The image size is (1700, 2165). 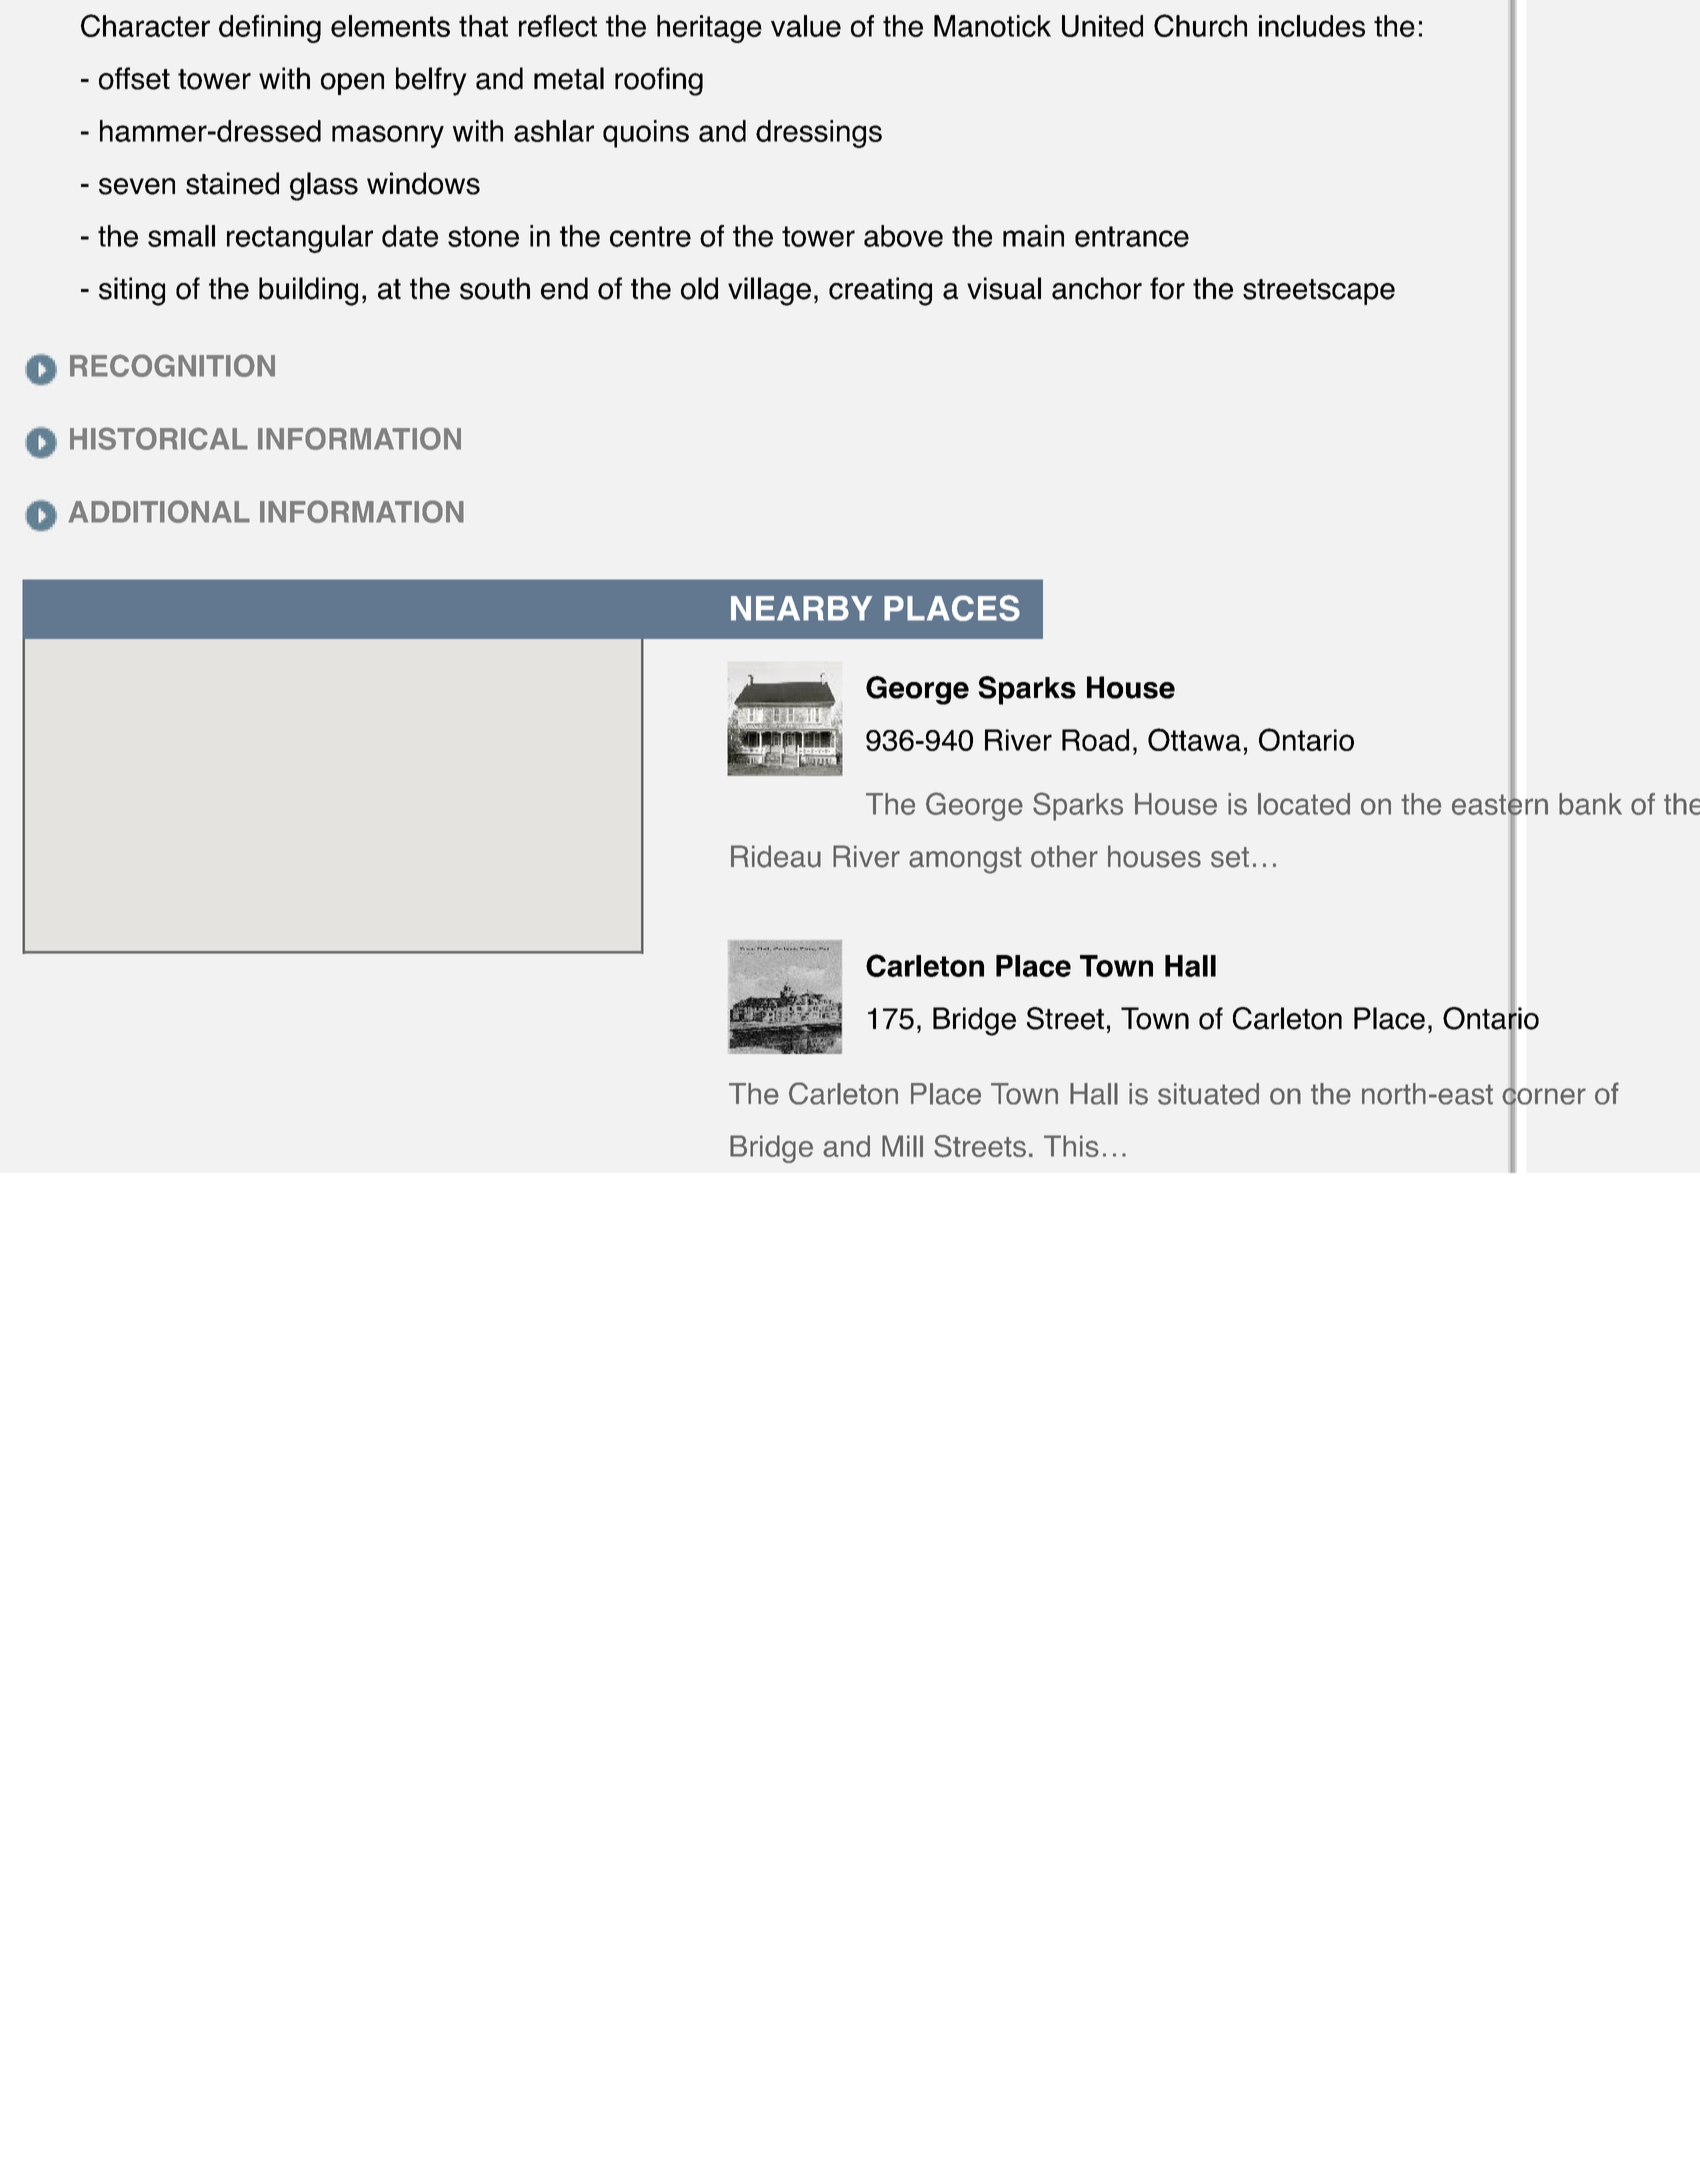 What do you see at coordinates (965, 860) in the screenshot?
I see `amongst` at bounding box center [965, 860].
